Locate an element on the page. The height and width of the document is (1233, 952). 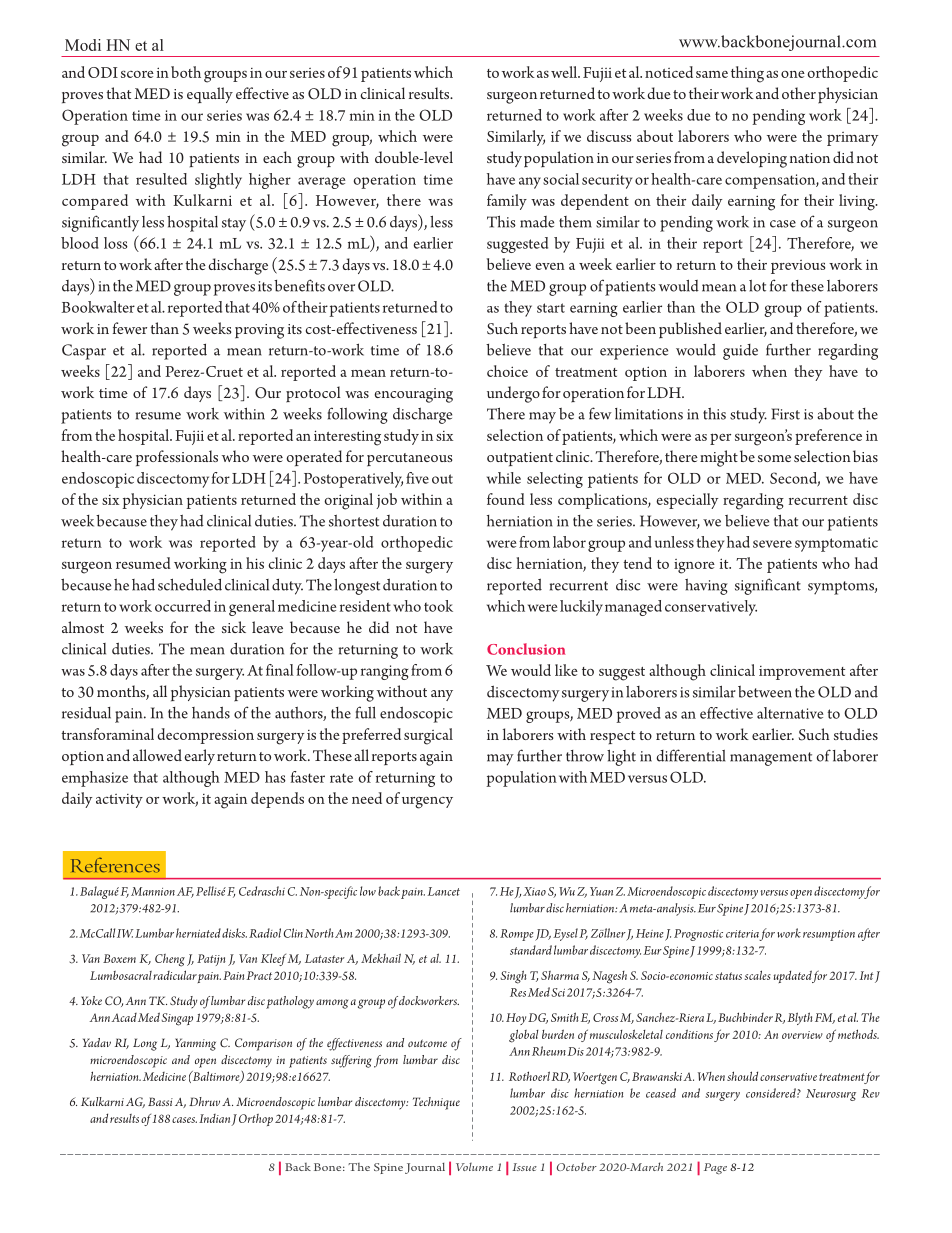
having is located at coordinates (706, 587).
